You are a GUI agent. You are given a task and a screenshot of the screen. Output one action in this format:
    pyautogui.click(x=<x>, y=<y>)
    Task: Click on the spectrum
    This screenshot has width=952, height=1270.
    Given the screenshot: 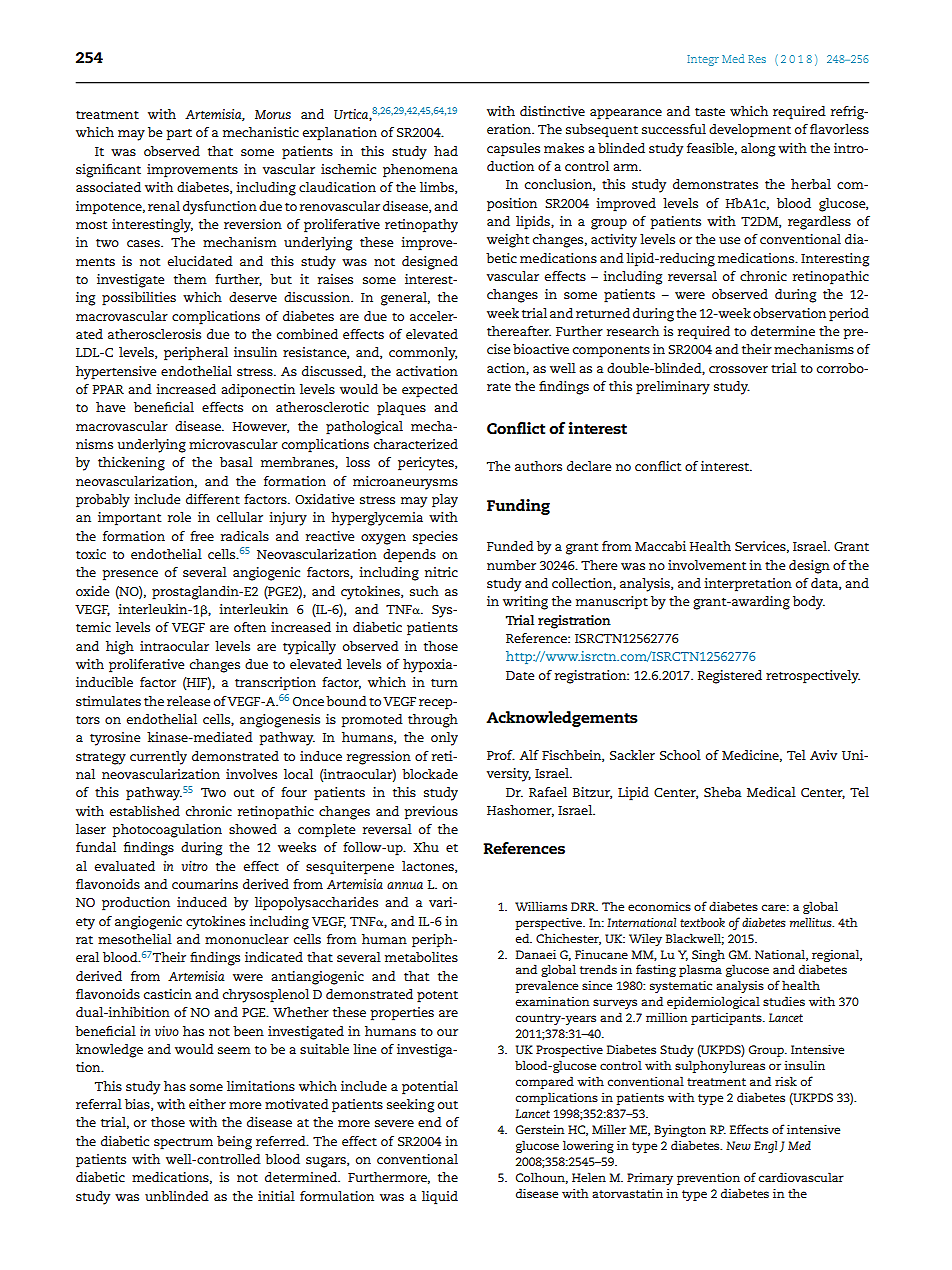 What is the action you would take?
    pyautogui.click(x=183, y=1144)
